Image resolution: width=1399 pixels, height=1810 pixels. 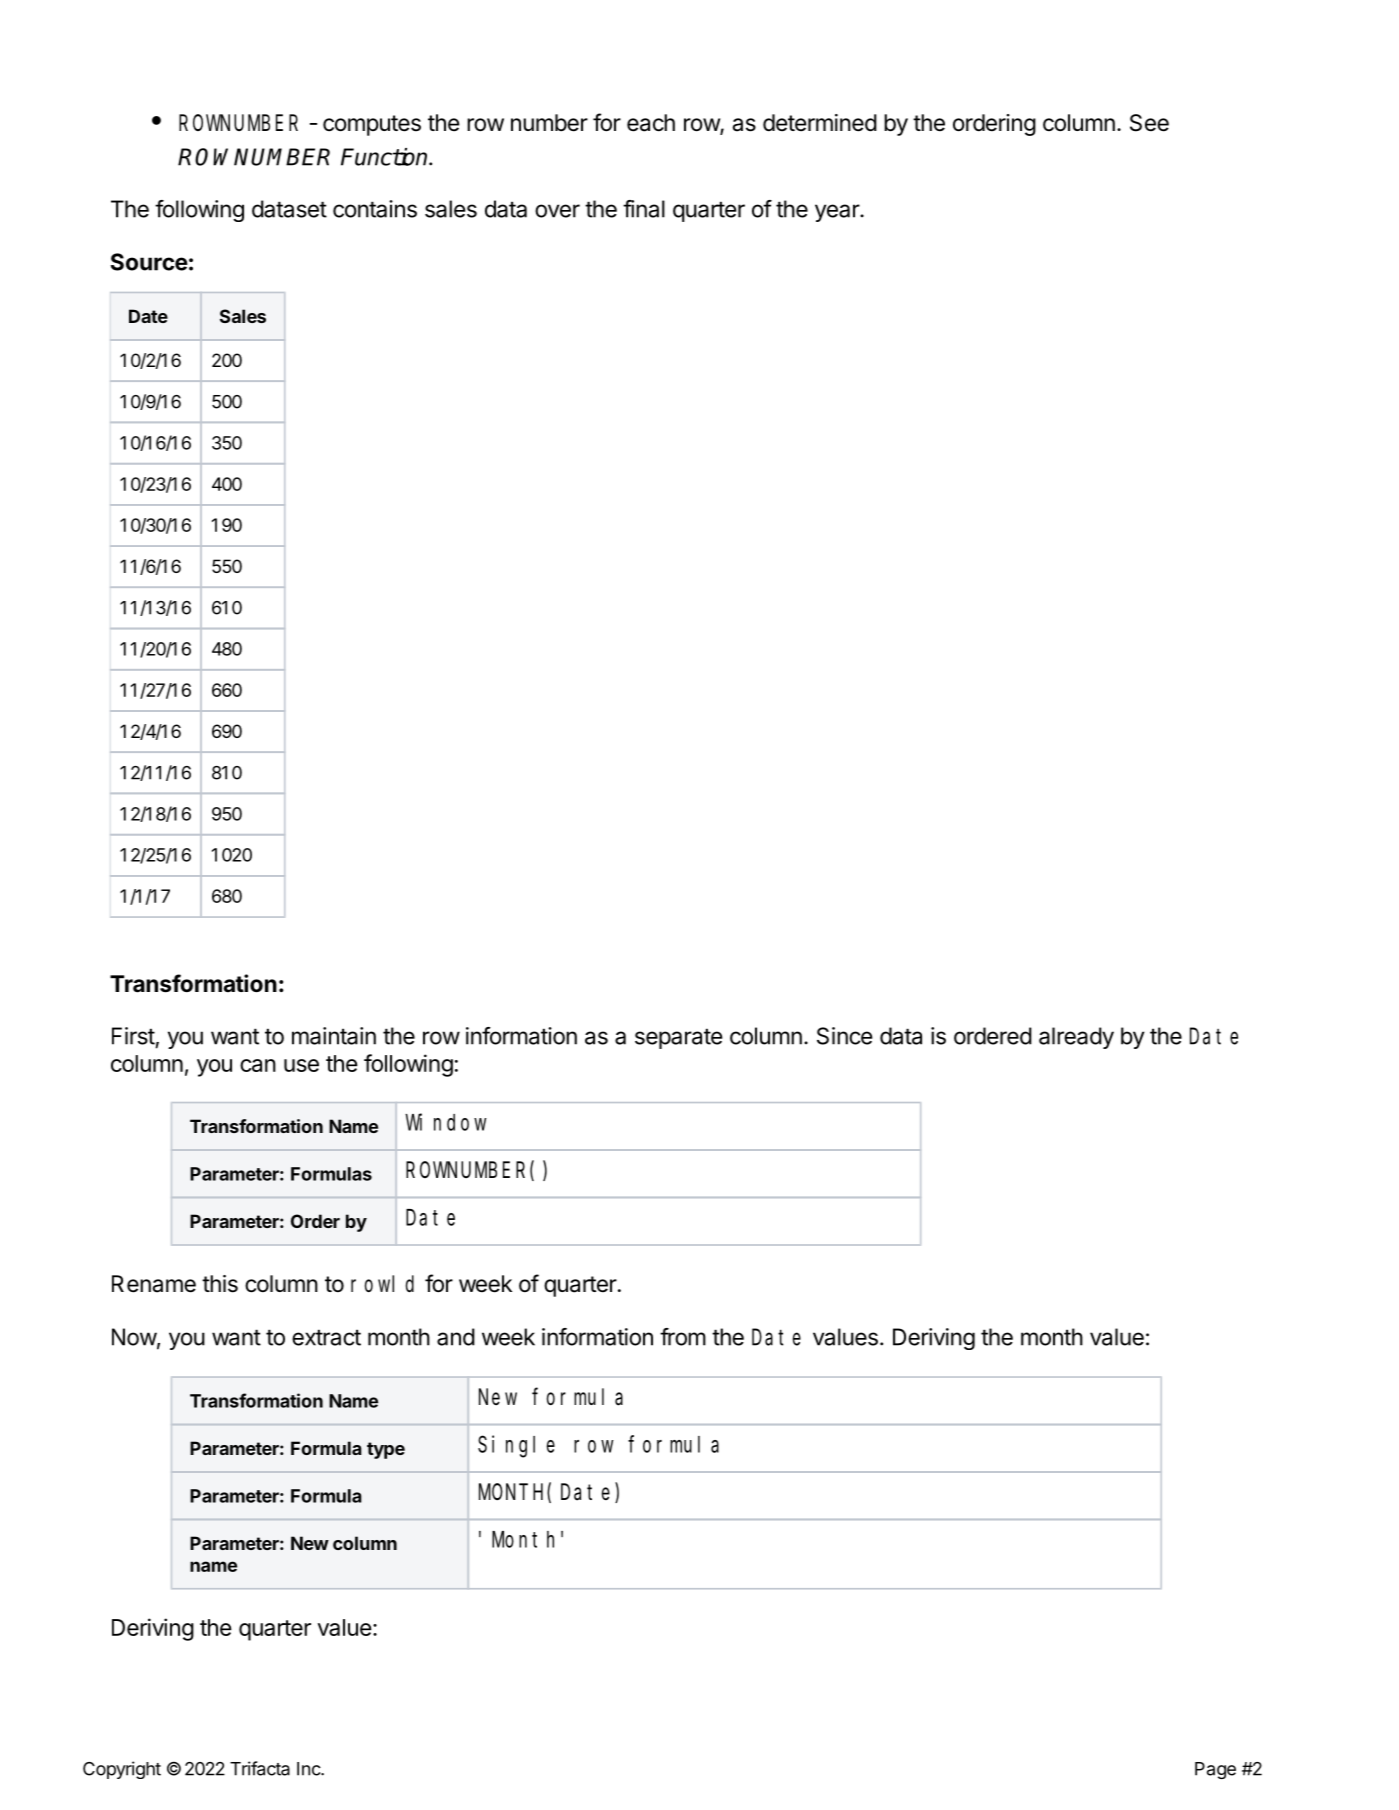 I want to click on See, so click(x=1149, y=123).
